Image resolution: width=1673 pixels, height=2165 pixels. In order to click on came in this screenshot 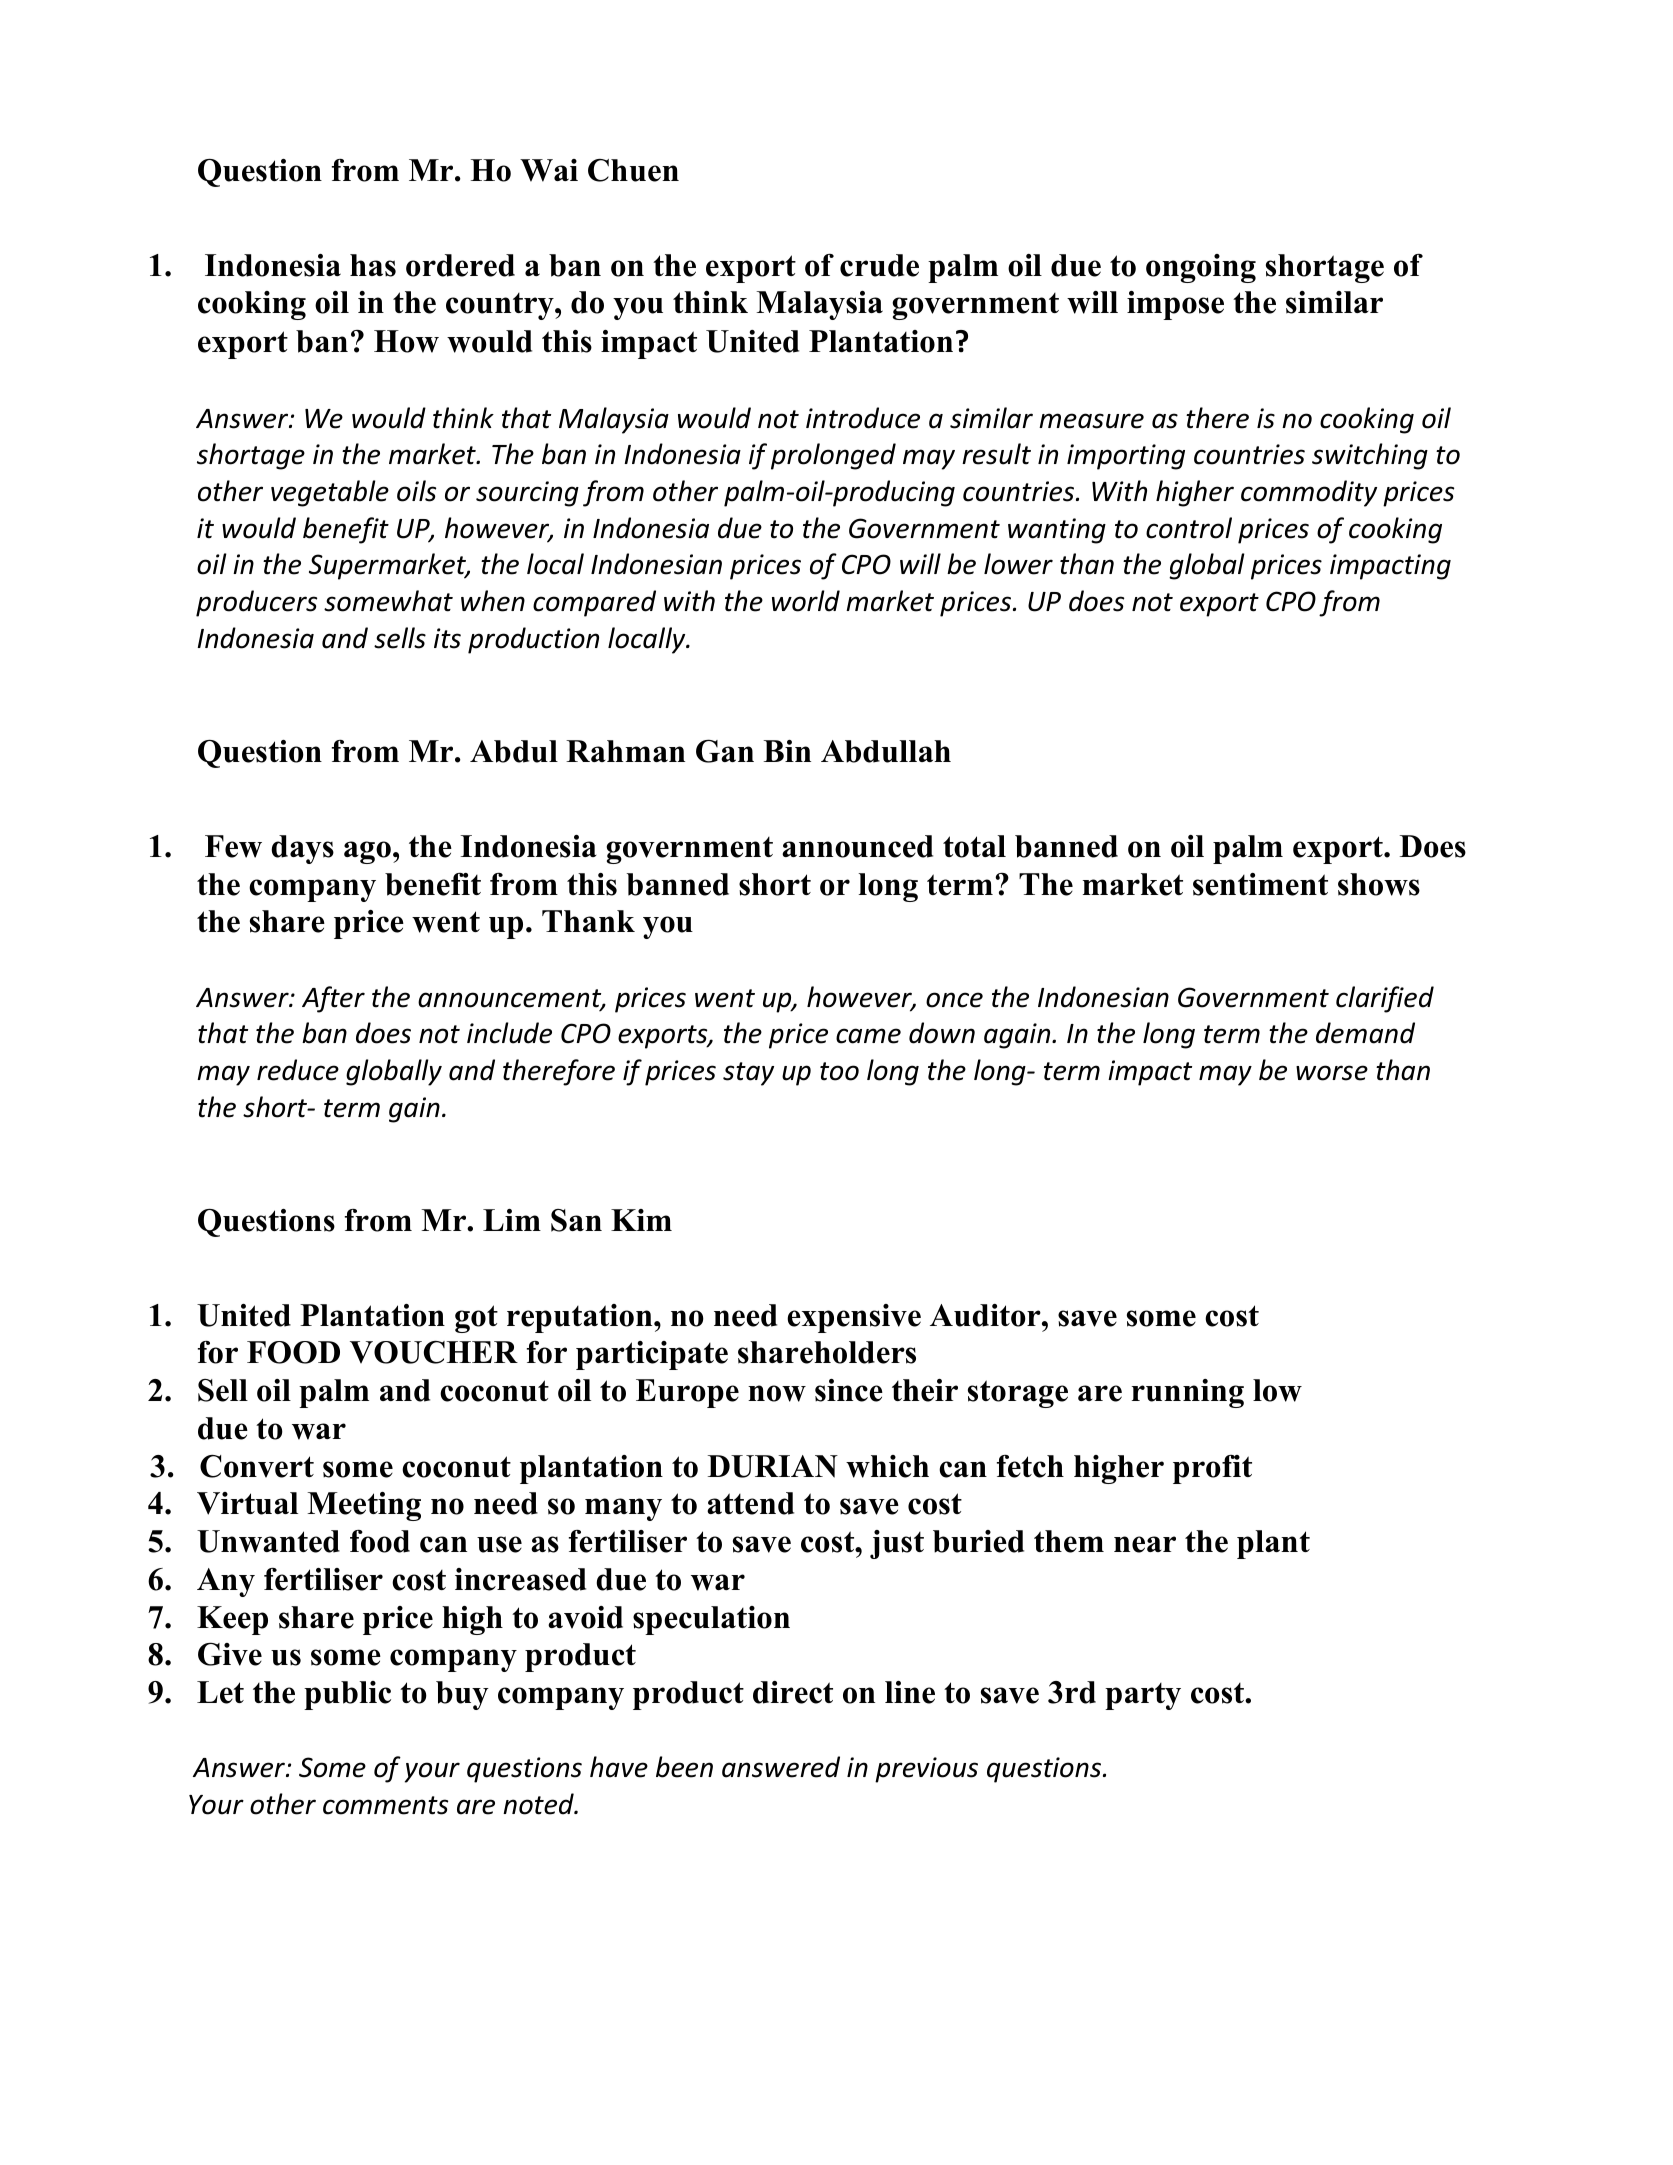, I will do `click(868, 1036)`.
